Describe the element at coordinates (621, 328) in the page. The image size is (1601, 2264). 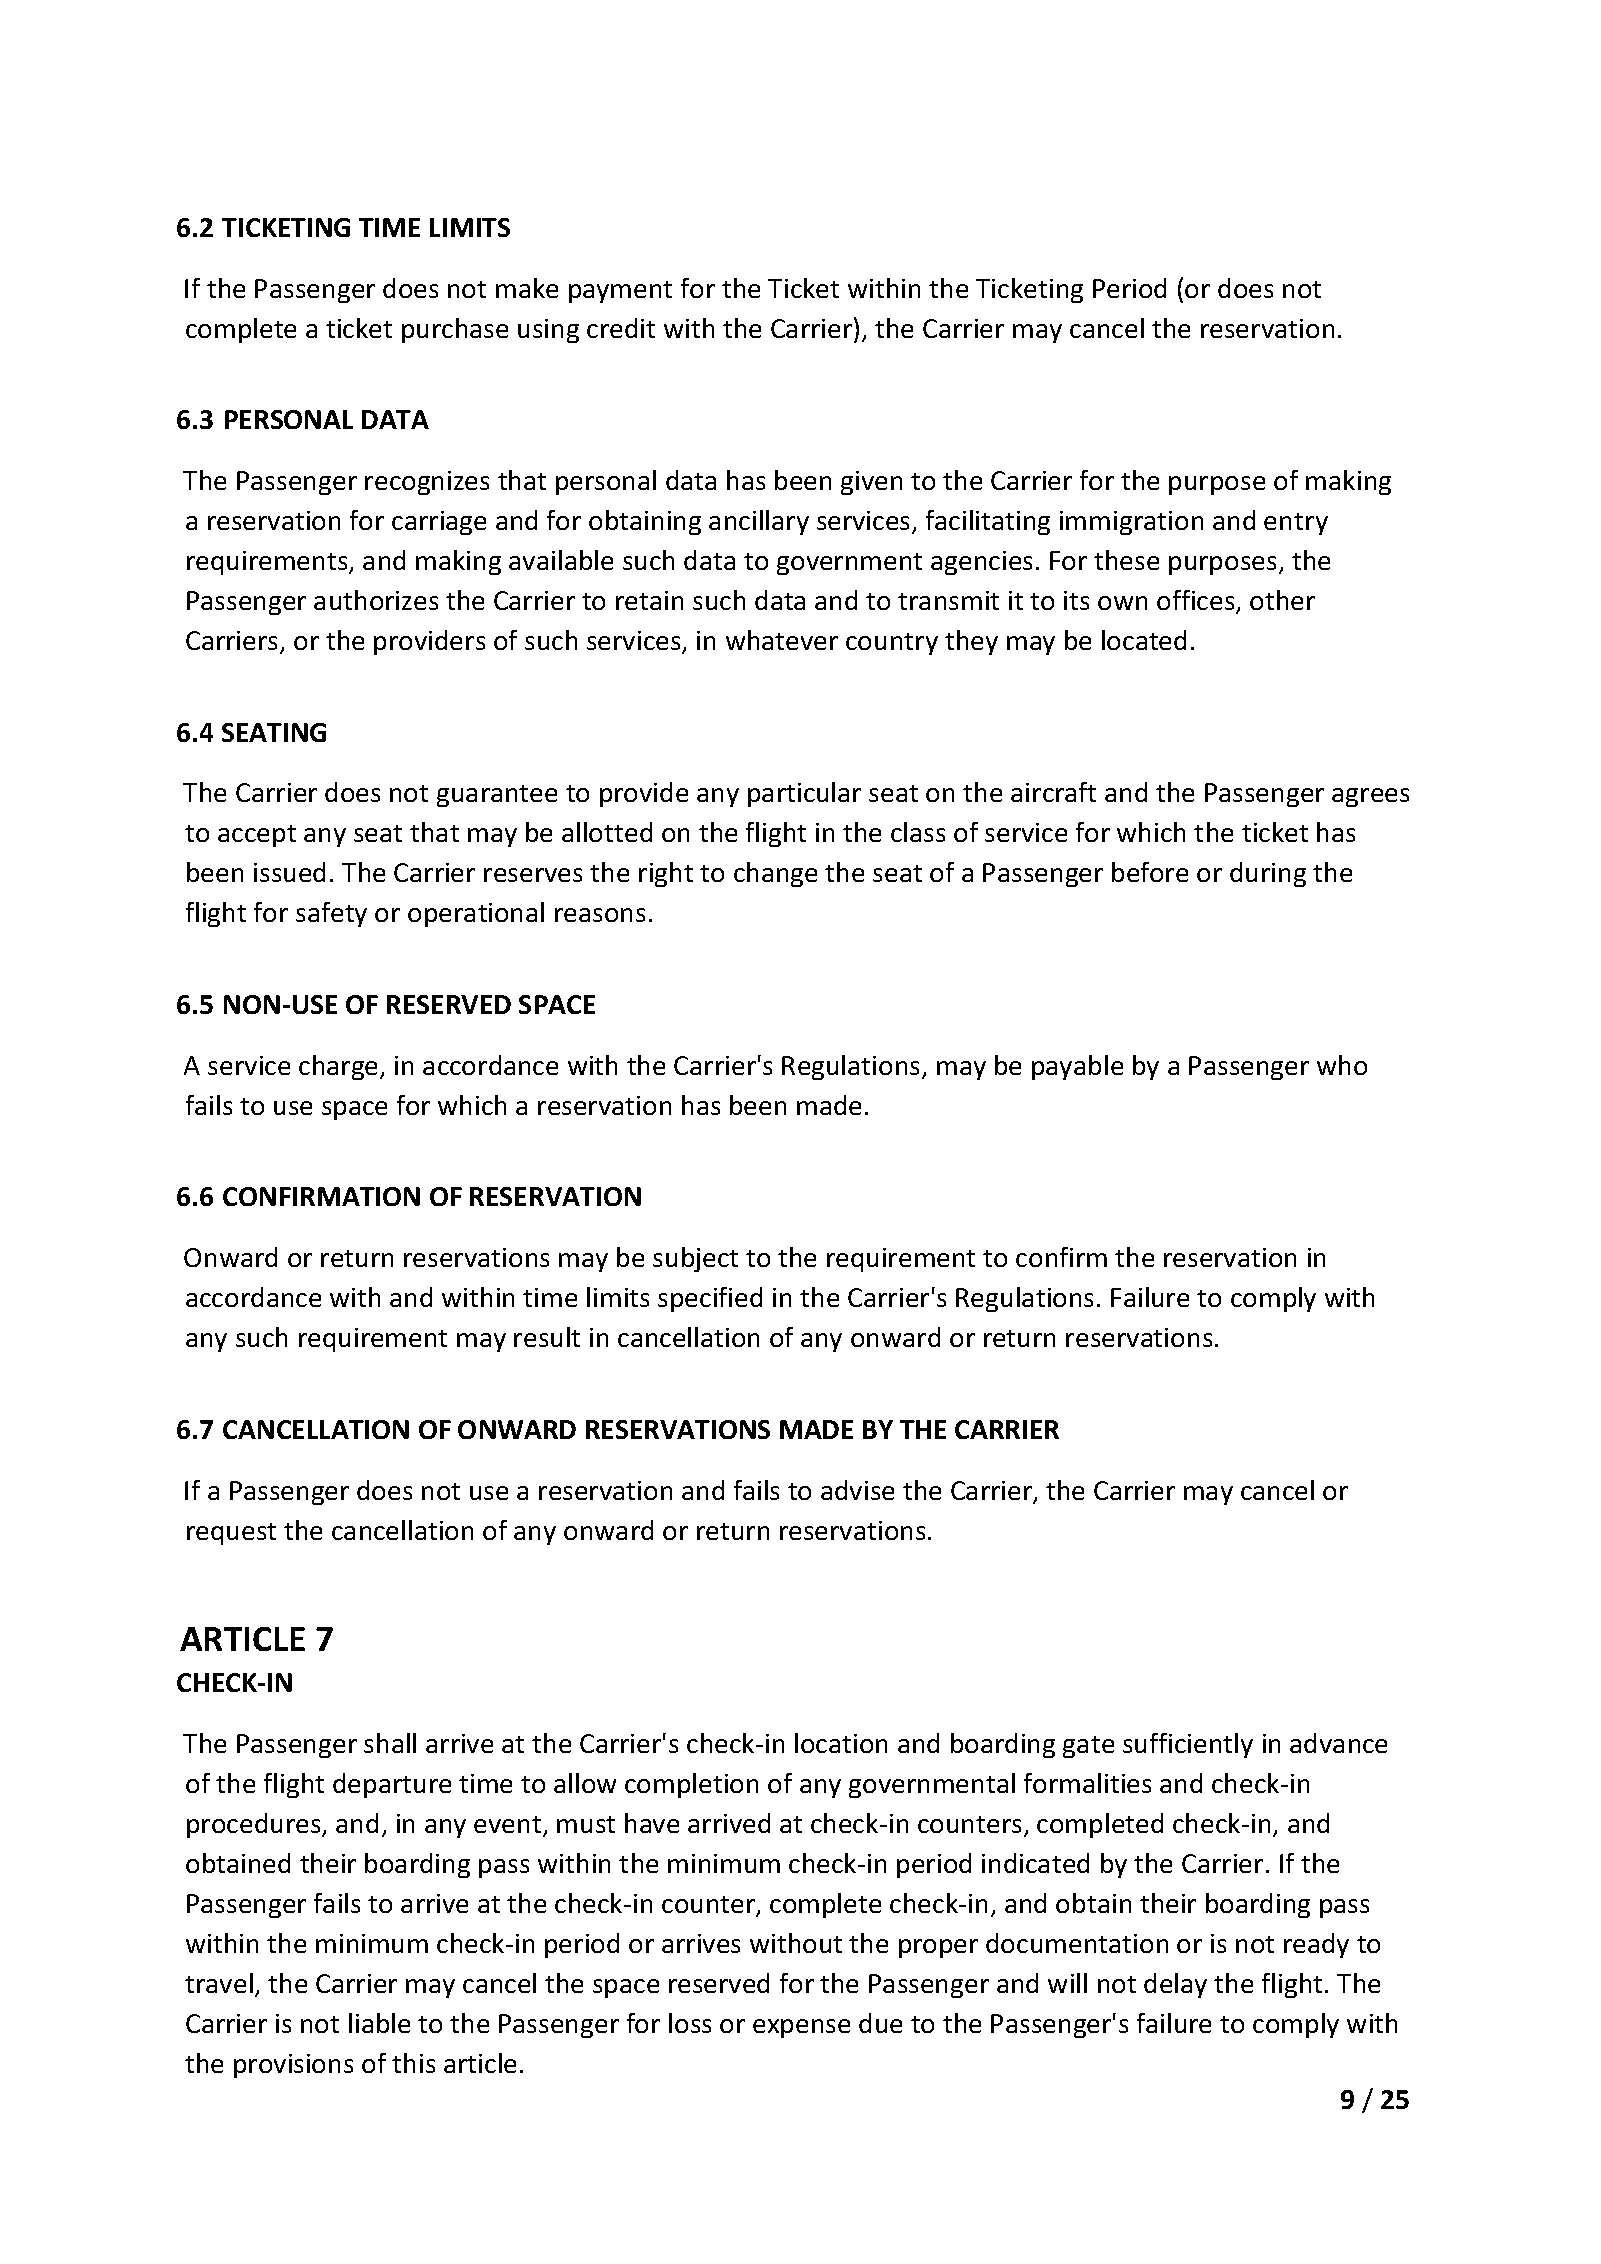
I see `credit` at that location.
